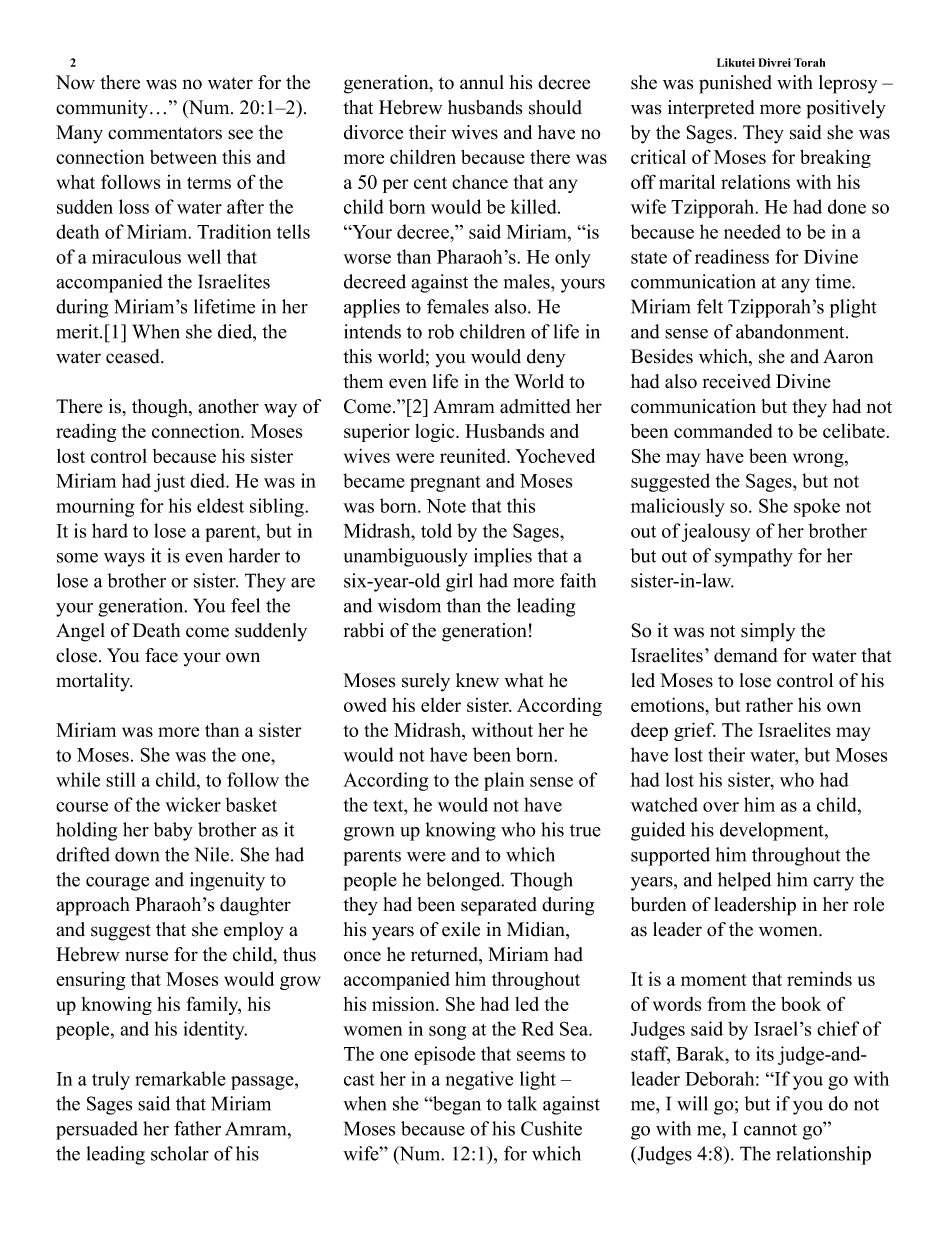  I want to click on commanded, so click(723, 430).
